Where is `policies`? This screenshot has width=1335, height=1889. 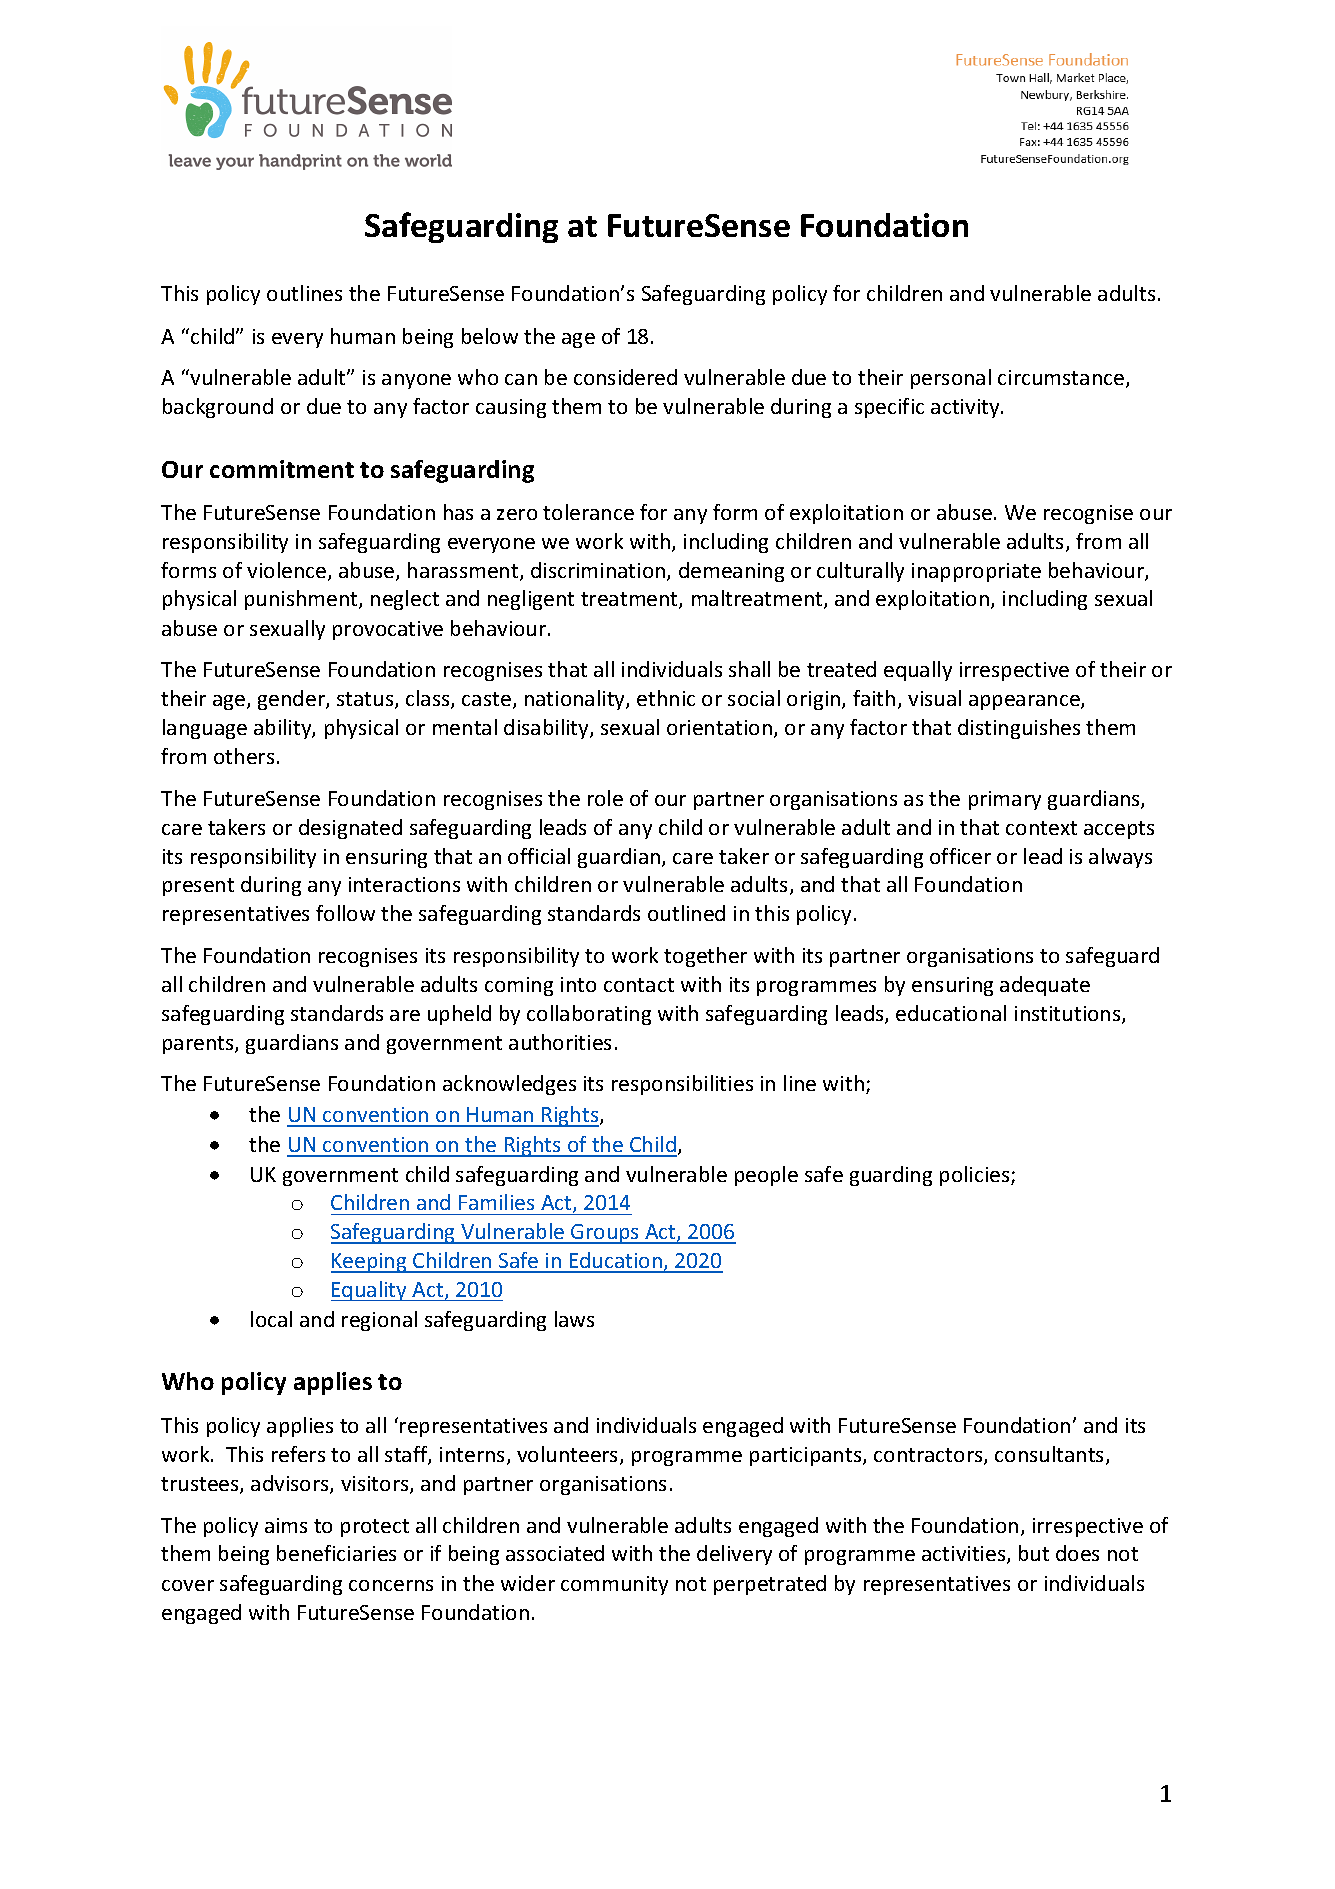
policies is located at coordinates (976, 1176).
